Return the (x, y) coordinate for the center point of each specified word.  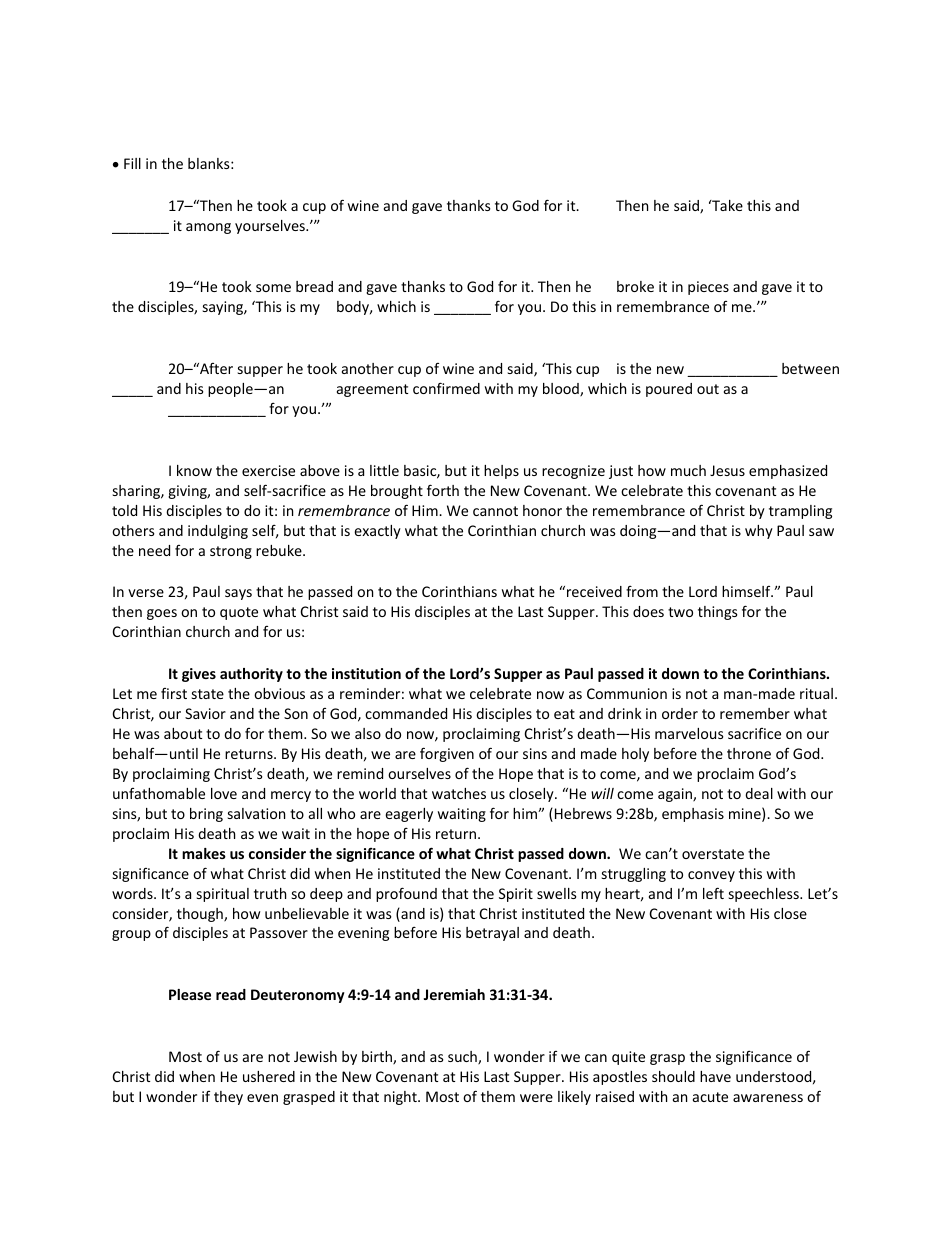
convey (711, 876)
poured (669, 390)
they (228, 1098)
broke (635, 286)
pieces (708, 288)
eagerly (409, 815)
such (463, 1058)
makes (204, 853)
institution (366, 673)
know (194, 470)
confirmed (446, 388)
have (715, 1076)
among (208, 228)
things (718, 613)
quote (239, 613)
